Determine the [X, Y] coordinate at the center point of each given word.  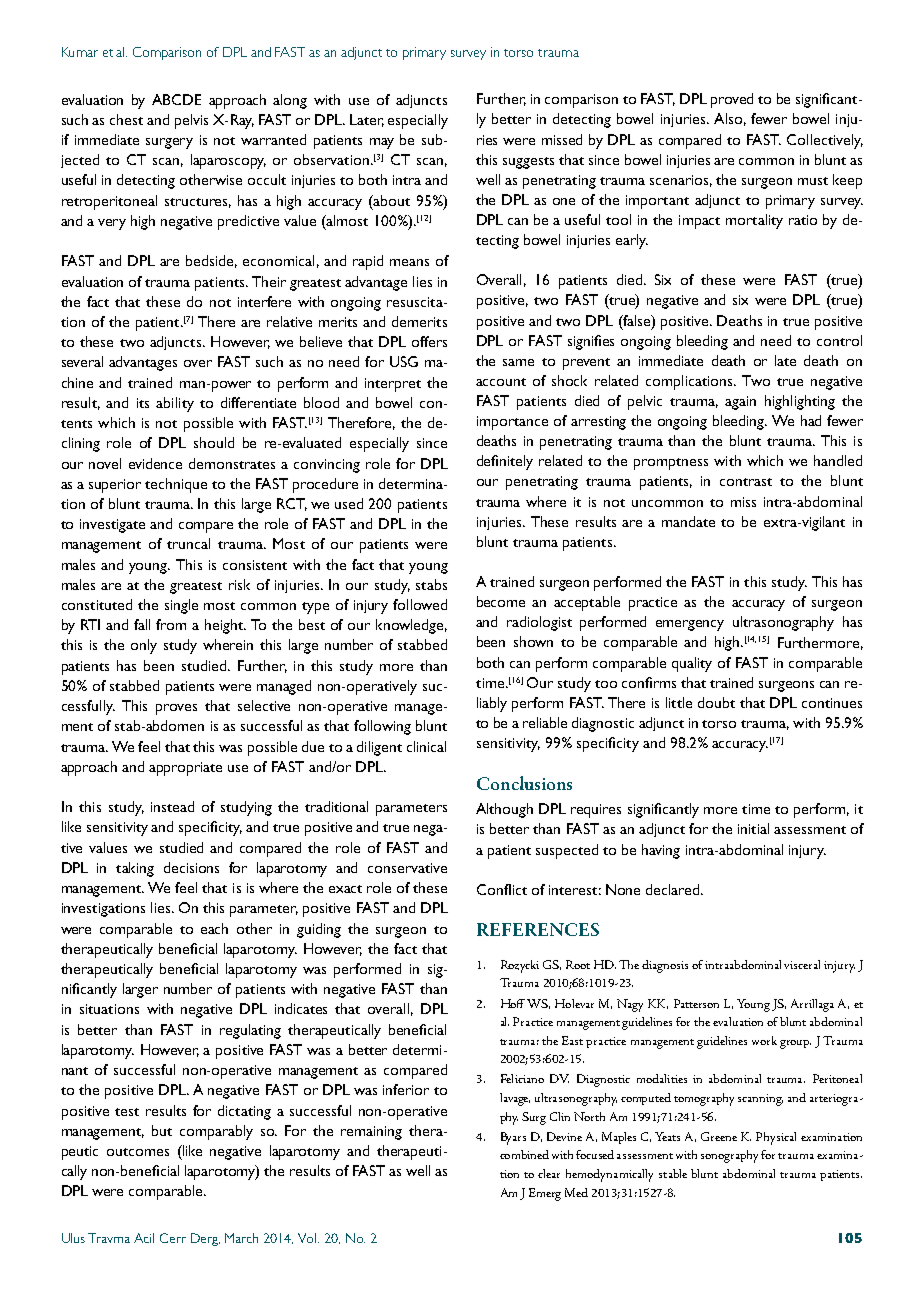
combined [524, 1154]
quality [692, 664]
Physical [776, 1138]
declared [674, 889]
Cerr [173, 1238]
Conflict [502, 889]
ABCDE [176, 99]
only [144, 646]
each [214, 928]
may [382, 143]
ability [175, 404]
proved [732, 100]
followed [420, 604]
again [740, 403]
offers [429, 341]
